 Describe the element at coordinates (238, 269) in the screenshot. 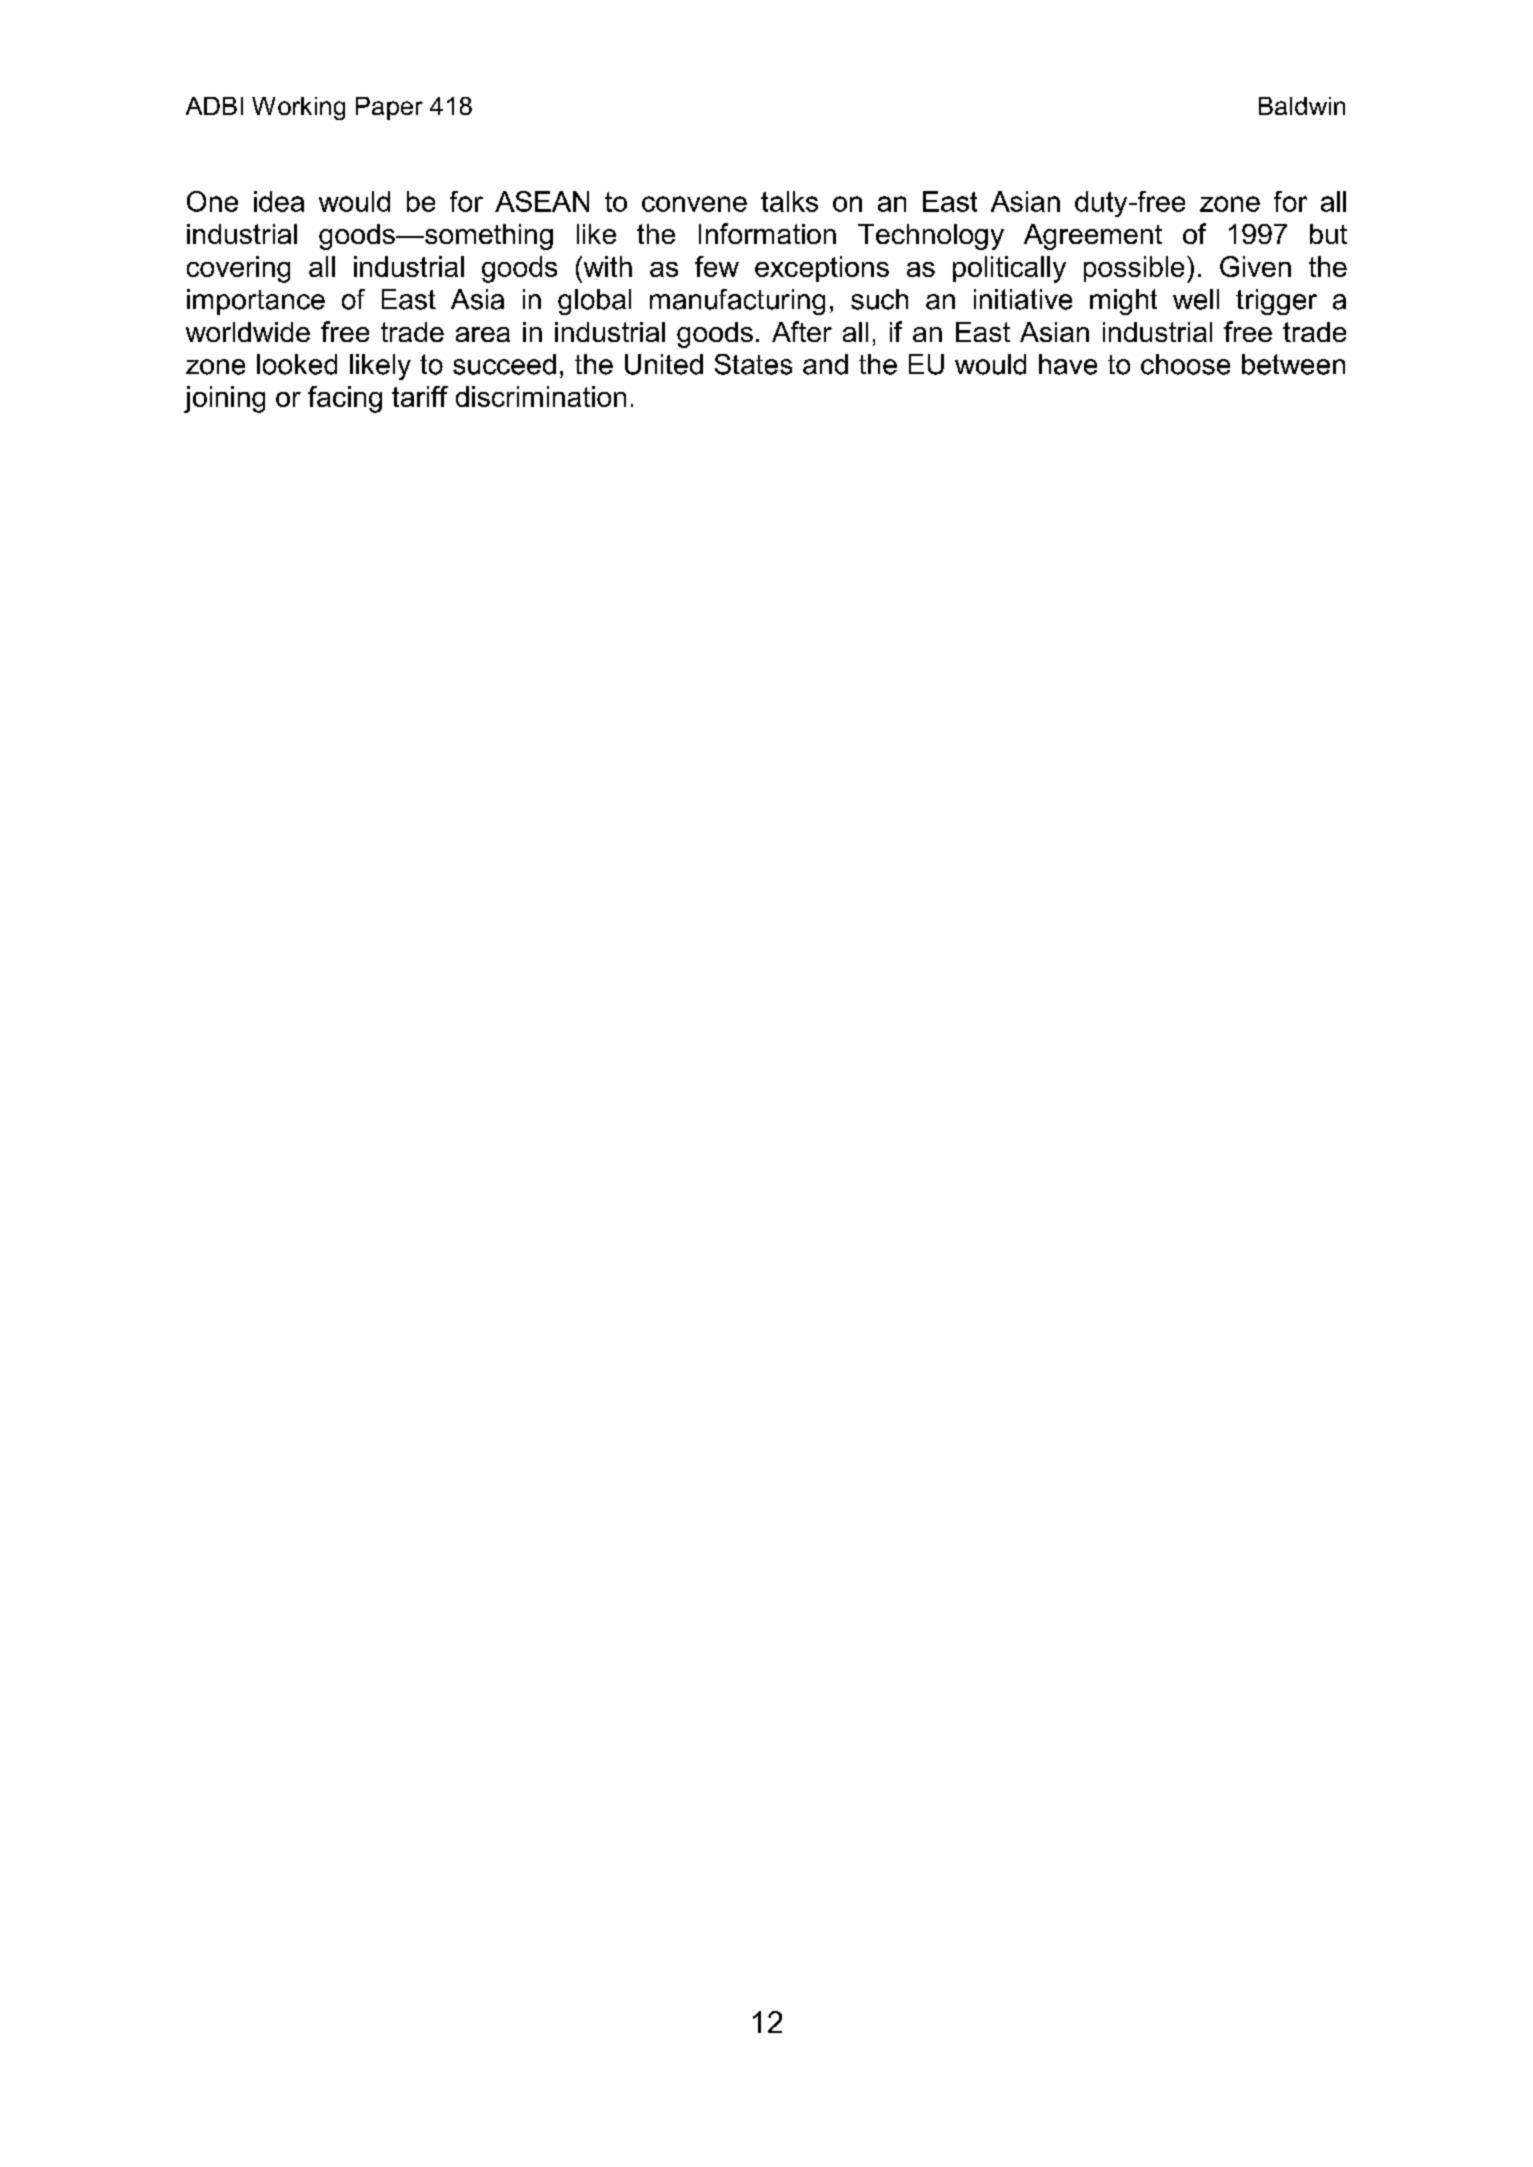

I see `covering` at that location.
